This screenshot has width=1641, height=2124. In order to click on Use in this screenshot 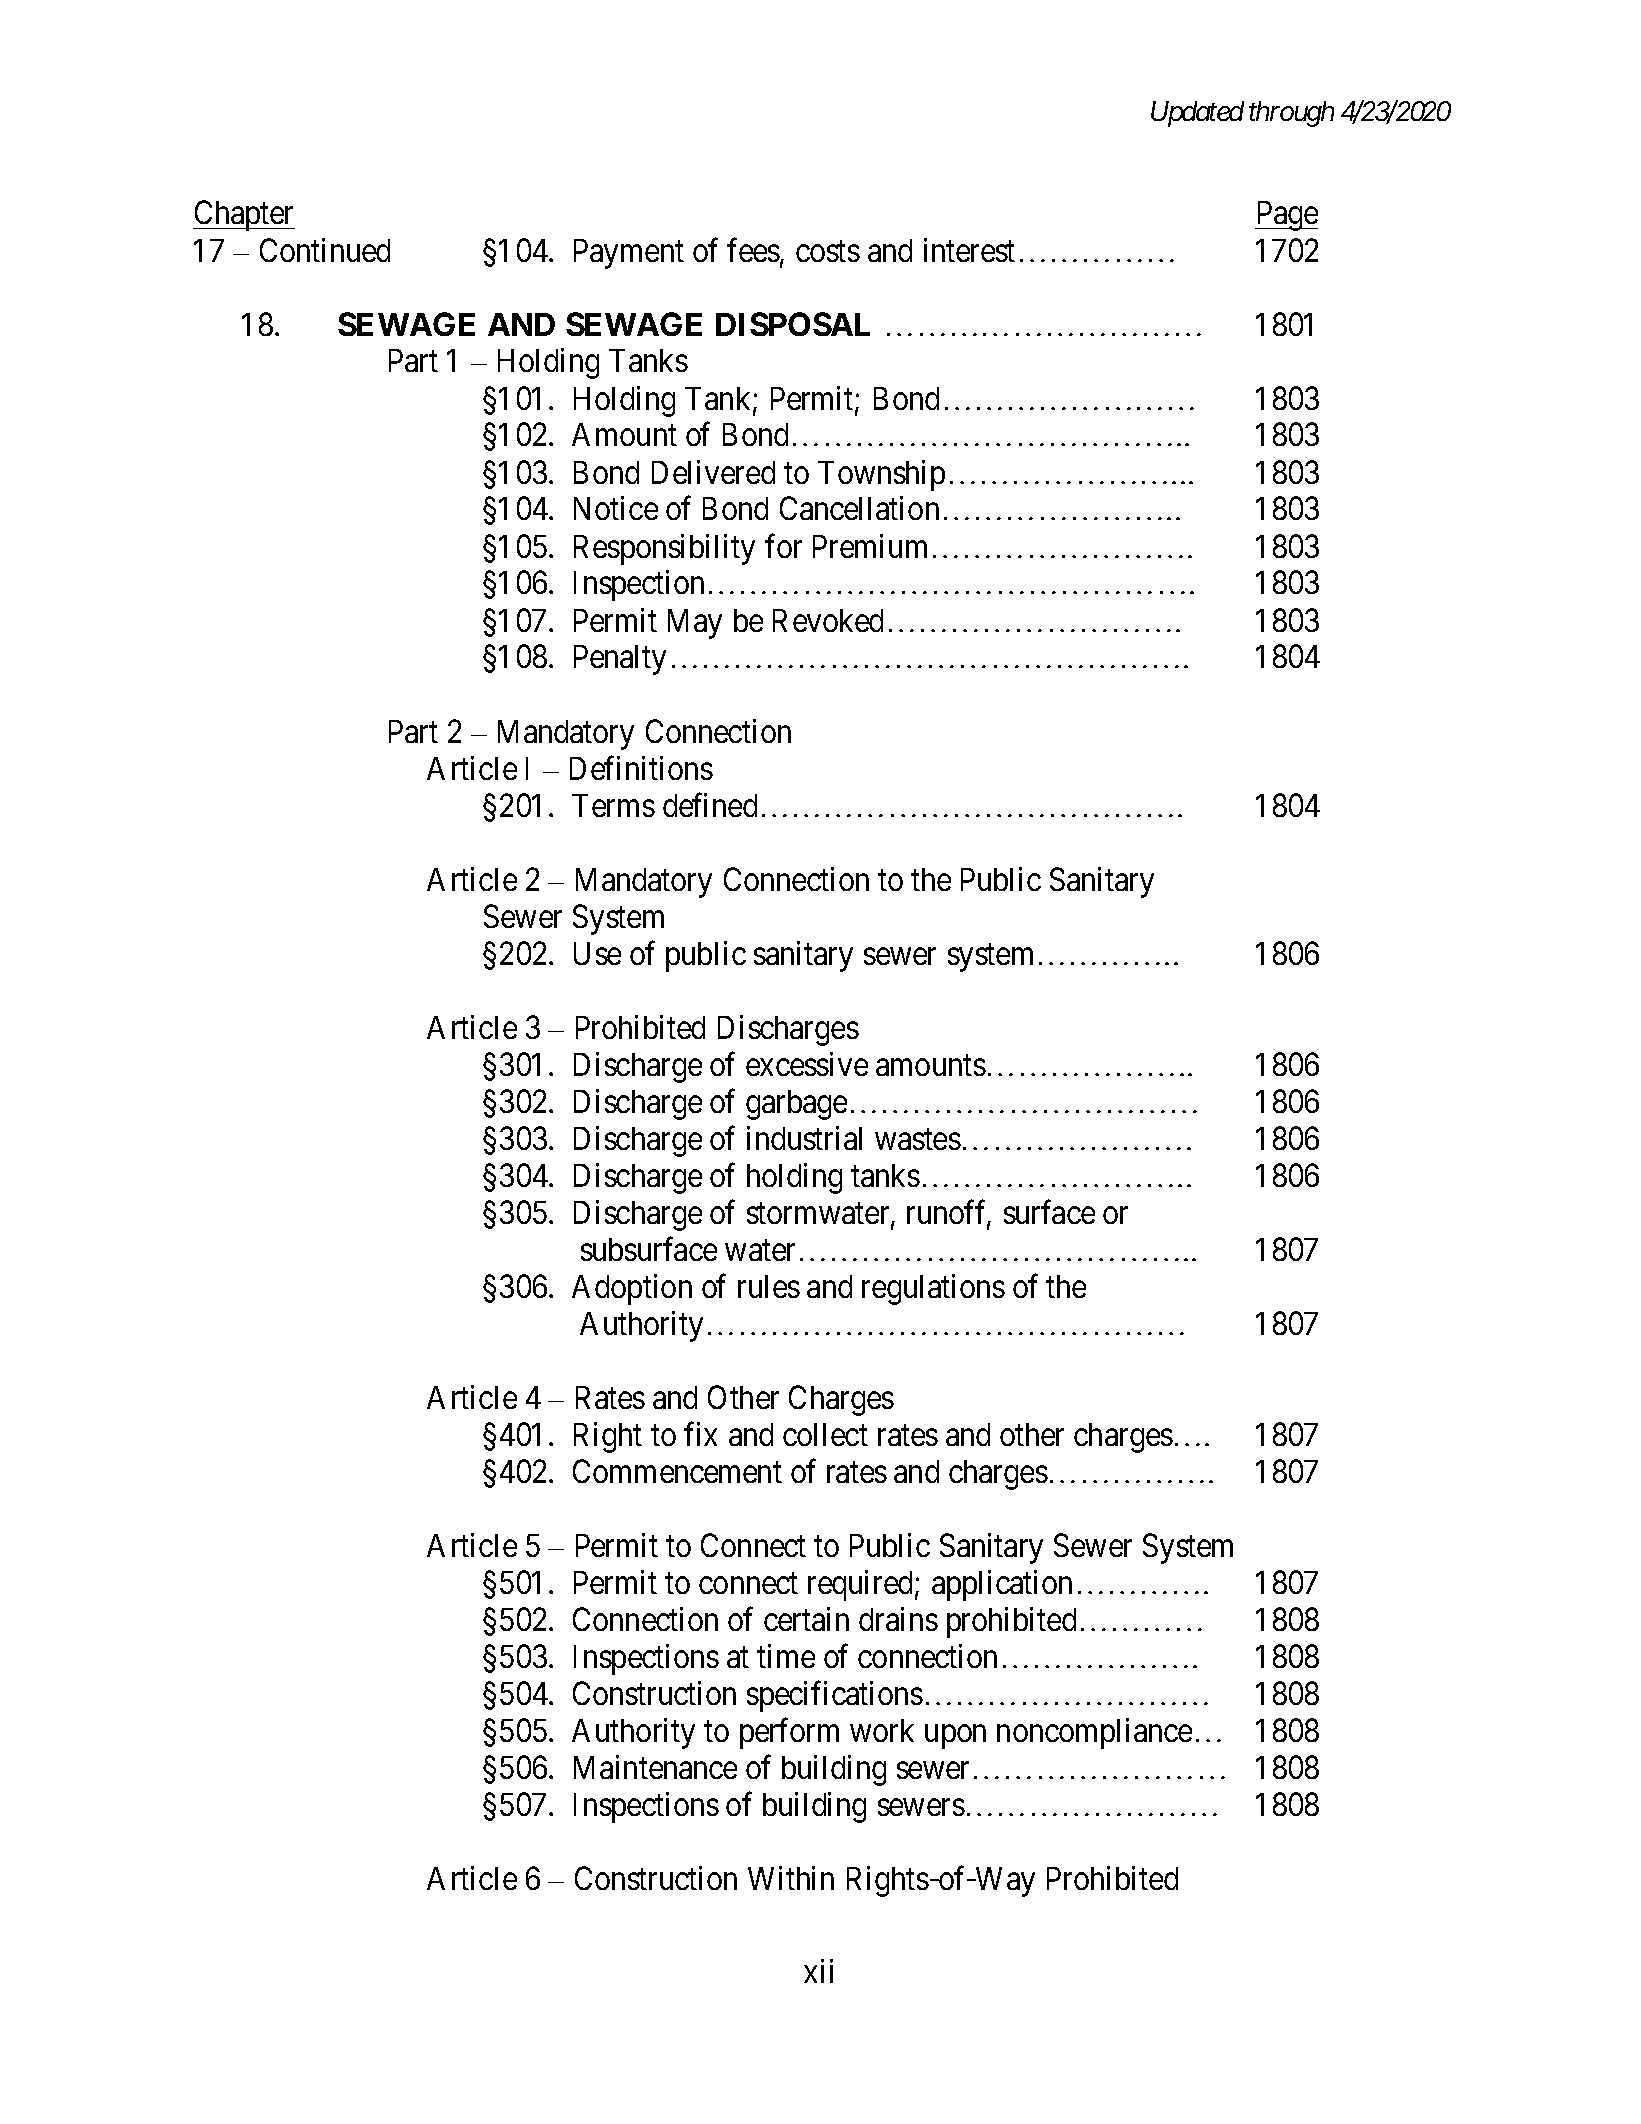, I will do `click(597, 953)`.
